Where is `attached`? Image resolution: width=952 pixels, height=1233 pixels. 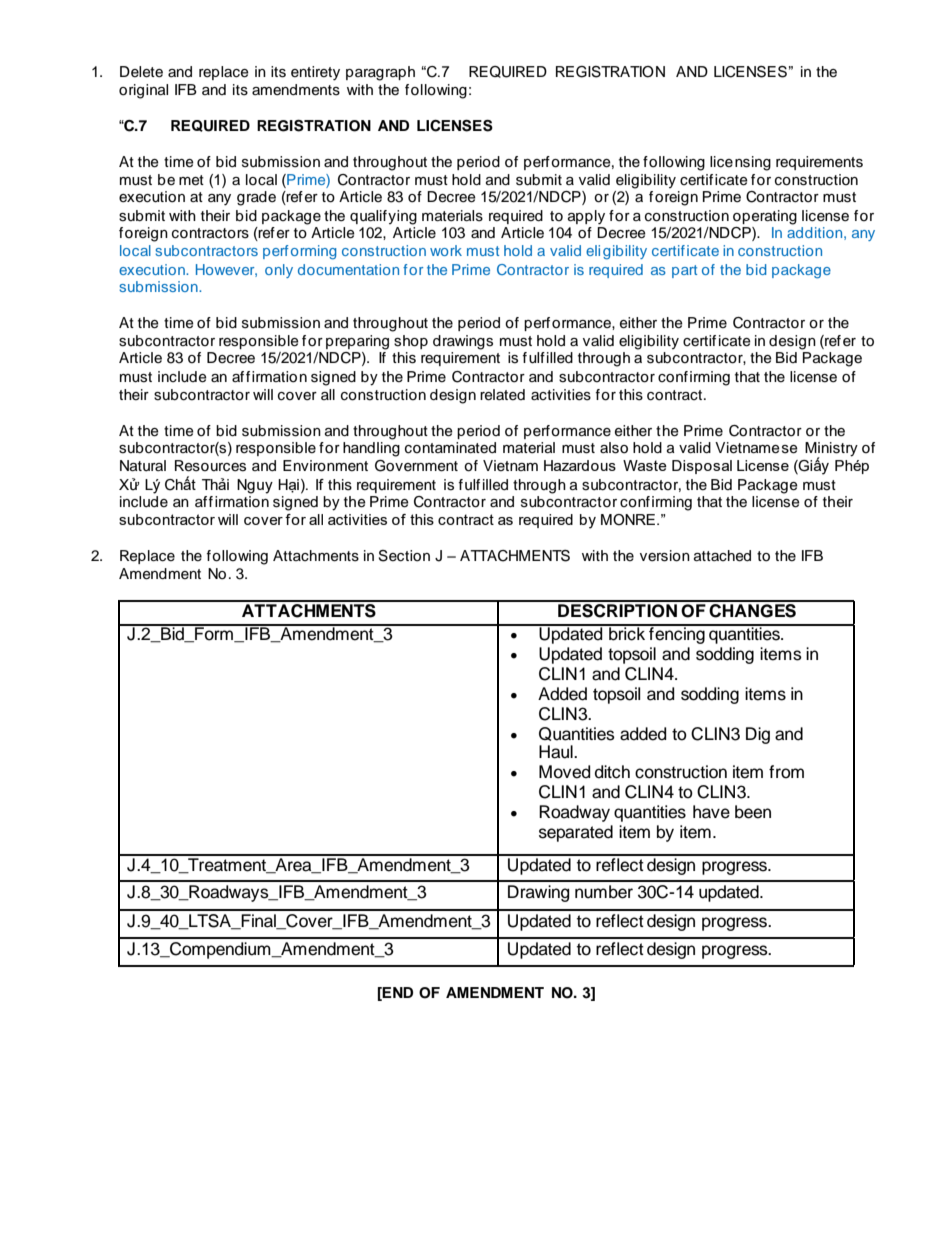
attached is located at coordinates (722, 556).
